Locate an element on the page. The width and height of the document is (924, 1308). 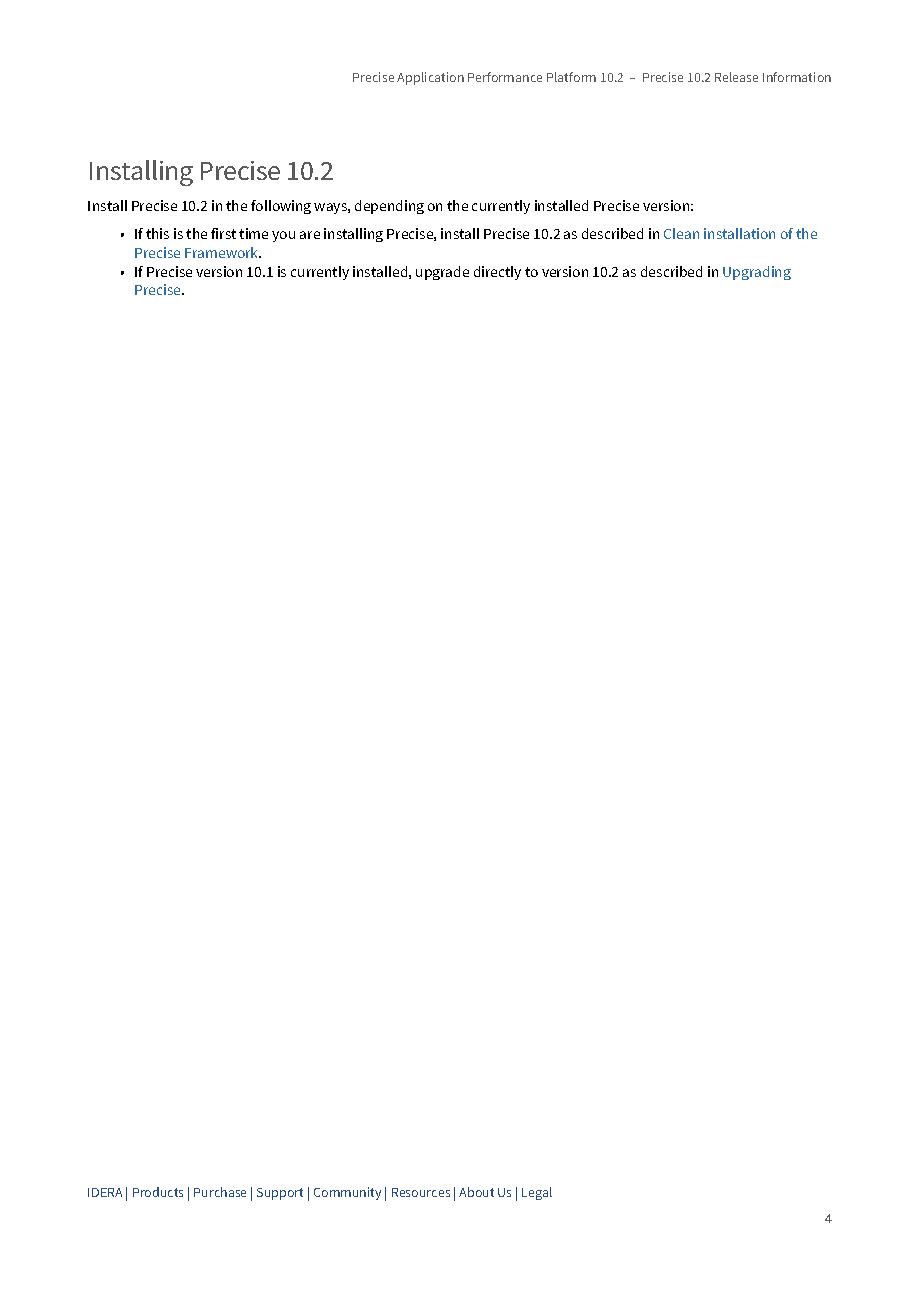
Framework is located at coordinates (223, 252).
